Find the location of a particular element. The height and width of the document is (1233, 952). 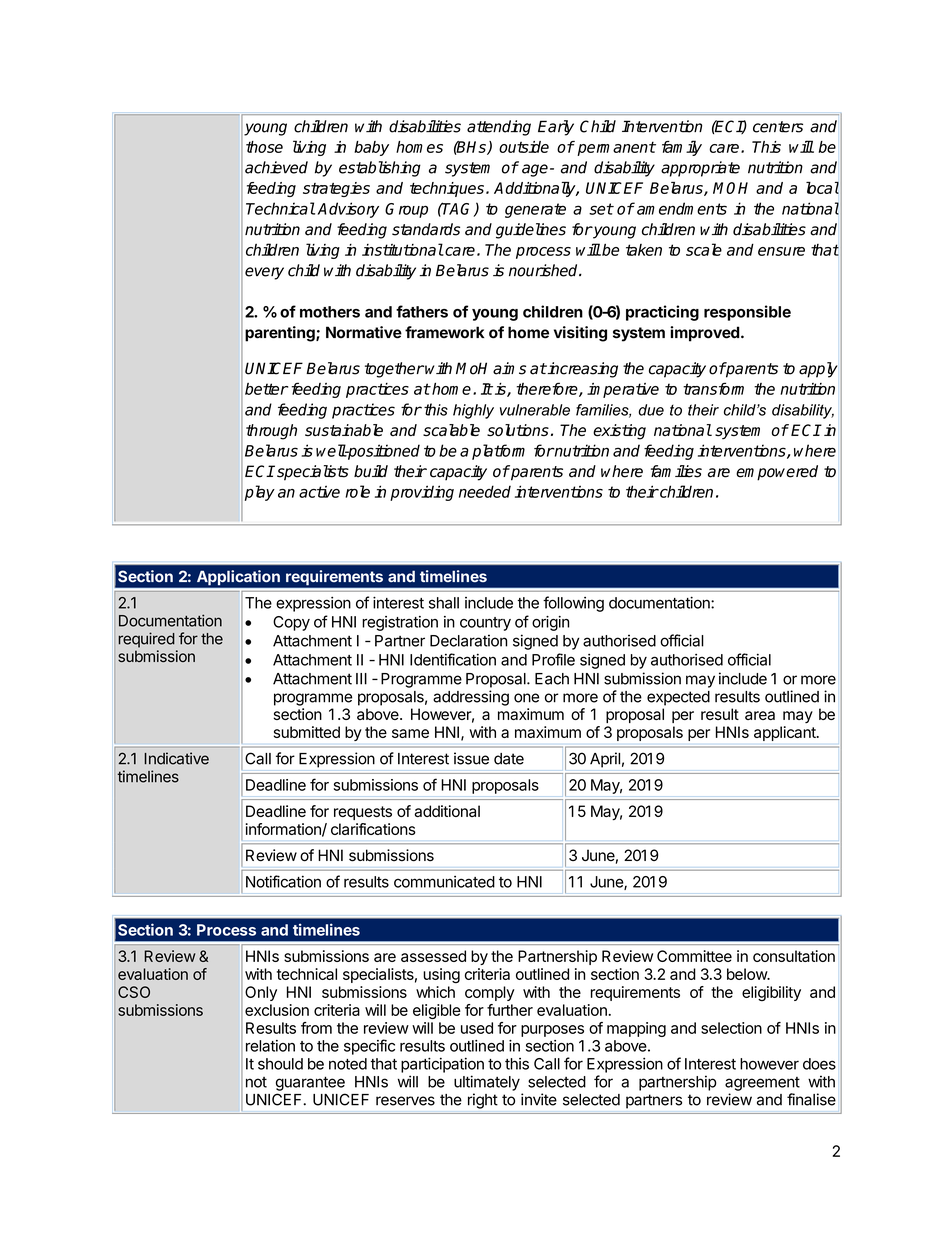

communicated is located at coordinates (444, 882).
